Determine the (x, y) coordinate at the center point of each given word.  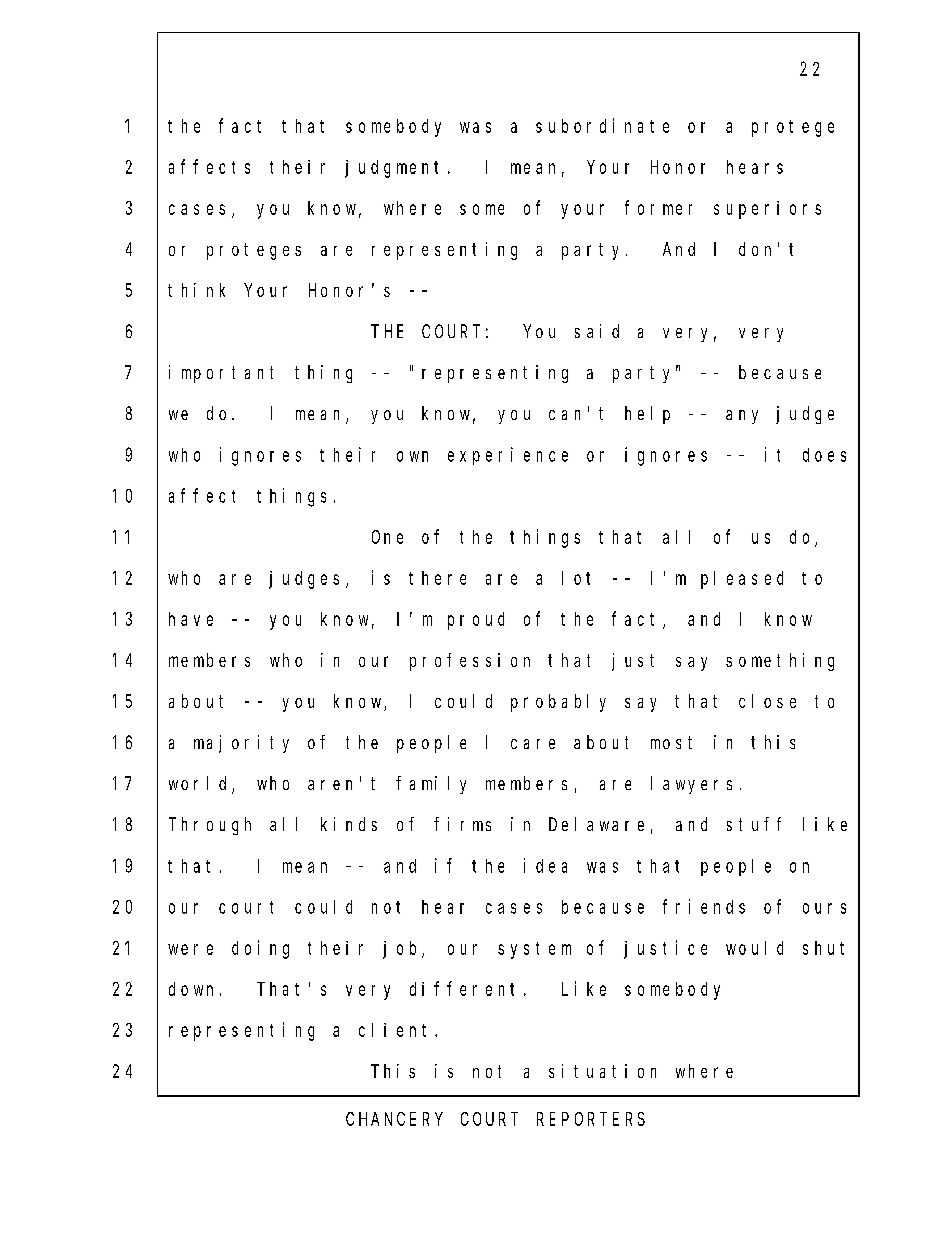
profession (470, 662)
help (647, 415)
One (387, 537)
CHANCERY (394, 1119)
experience (508, 456)
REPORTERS (591, 1119)
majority (241, 744)
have (191, 619)
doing (260, 949)
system (534, 950)
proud (476, 621)
